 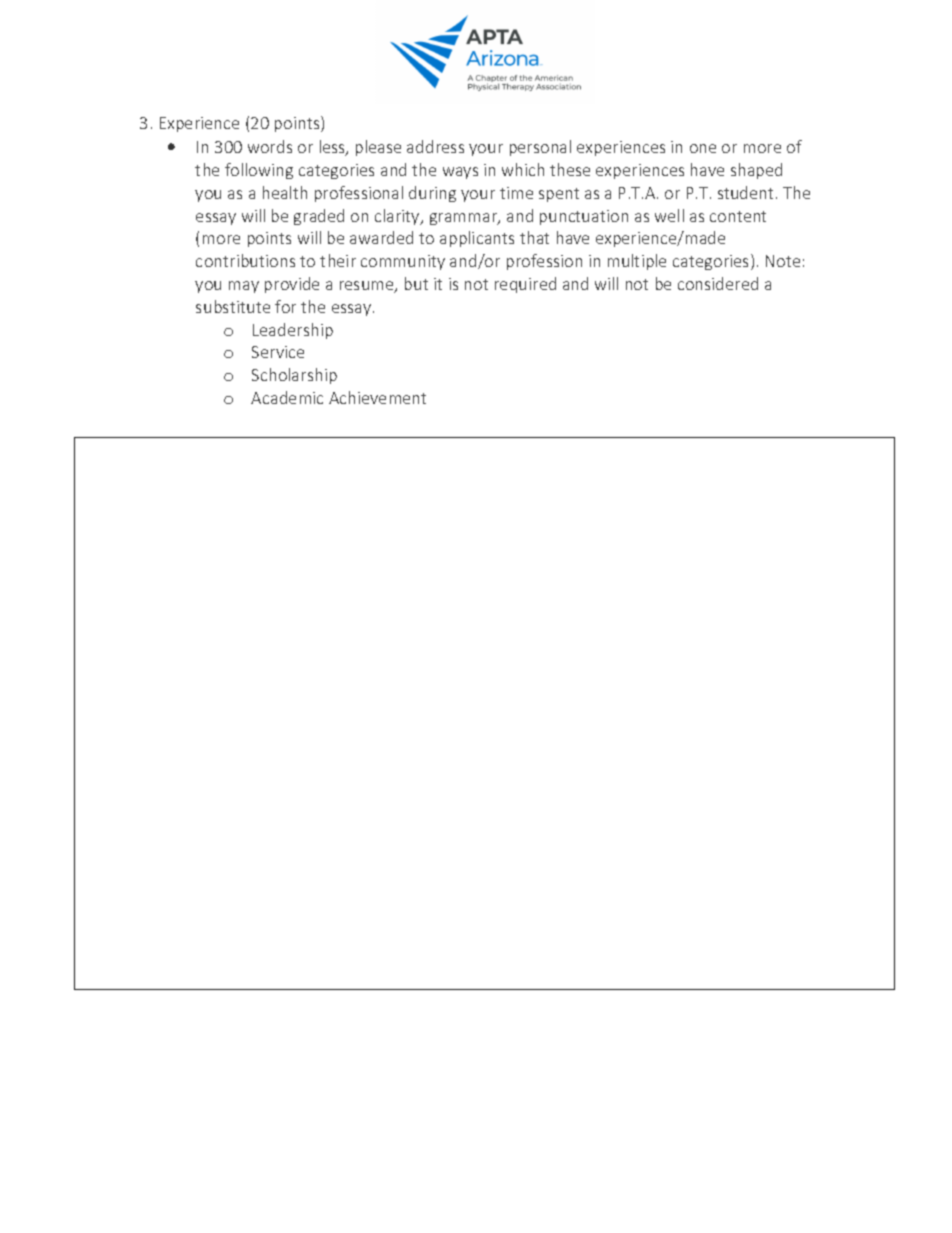 What do you see at coordinates (333, 148) in the screenshot?
I see `less` at bounding box center [333, 148].
